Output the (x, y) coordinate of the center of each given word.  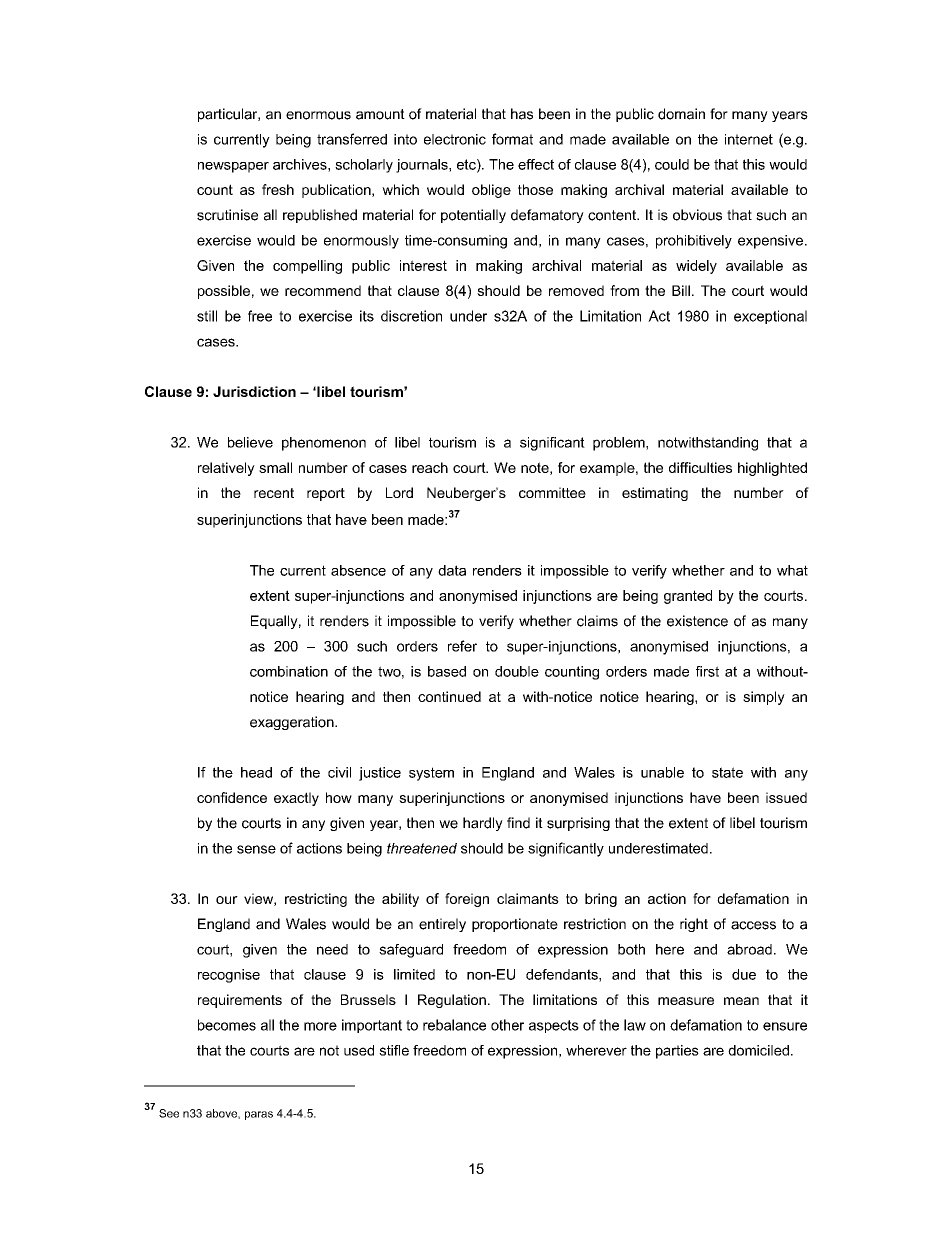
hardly (483, 824)
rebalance (454, 1025)
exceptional (770, 317)
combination (289, 671)
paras (259, 1115)
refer (462, 646)
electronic (455, 139)
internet (749, 139)
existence (697, 621)
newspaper (233, 167)
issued (786, 797)
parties (677, 1052)
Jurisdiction (254, 391)
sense (256, 849)
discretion (411, 316)
